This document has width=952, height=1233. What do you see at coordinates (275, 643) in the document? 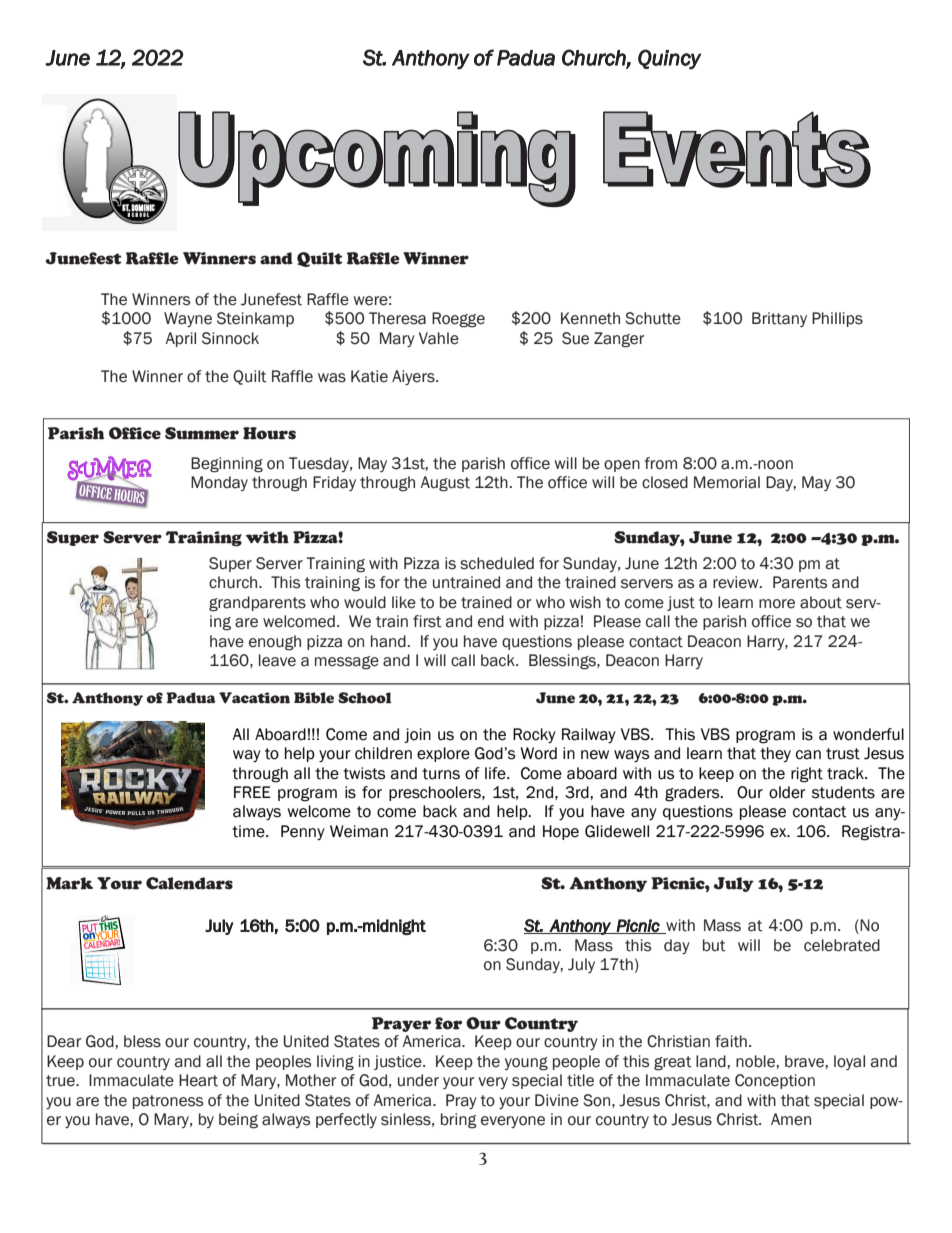
I see `enough` at bounding box center [275, 643].
